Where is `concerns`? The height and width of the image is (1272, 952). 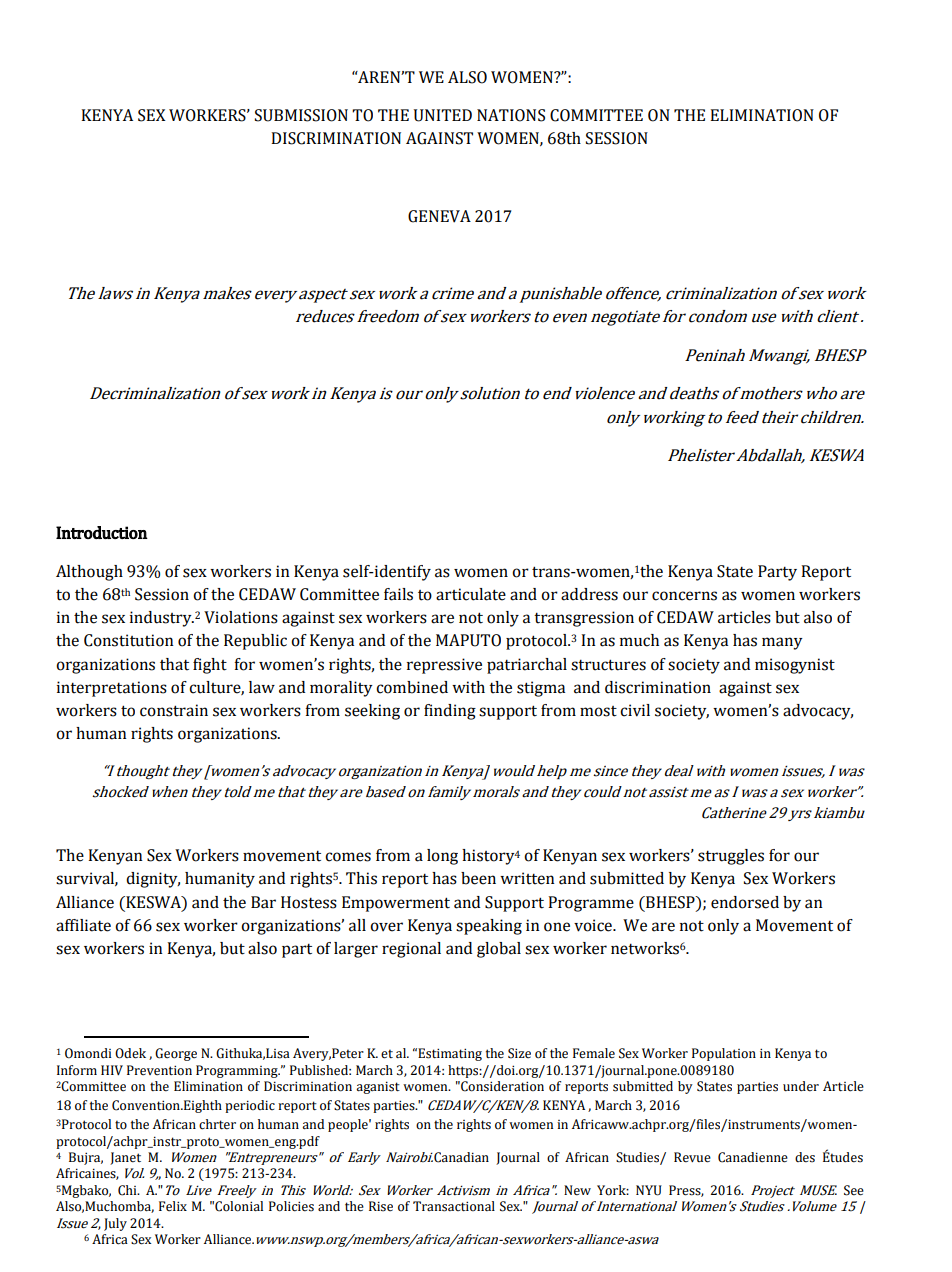 concerns is located at coordinates (684, 596).
